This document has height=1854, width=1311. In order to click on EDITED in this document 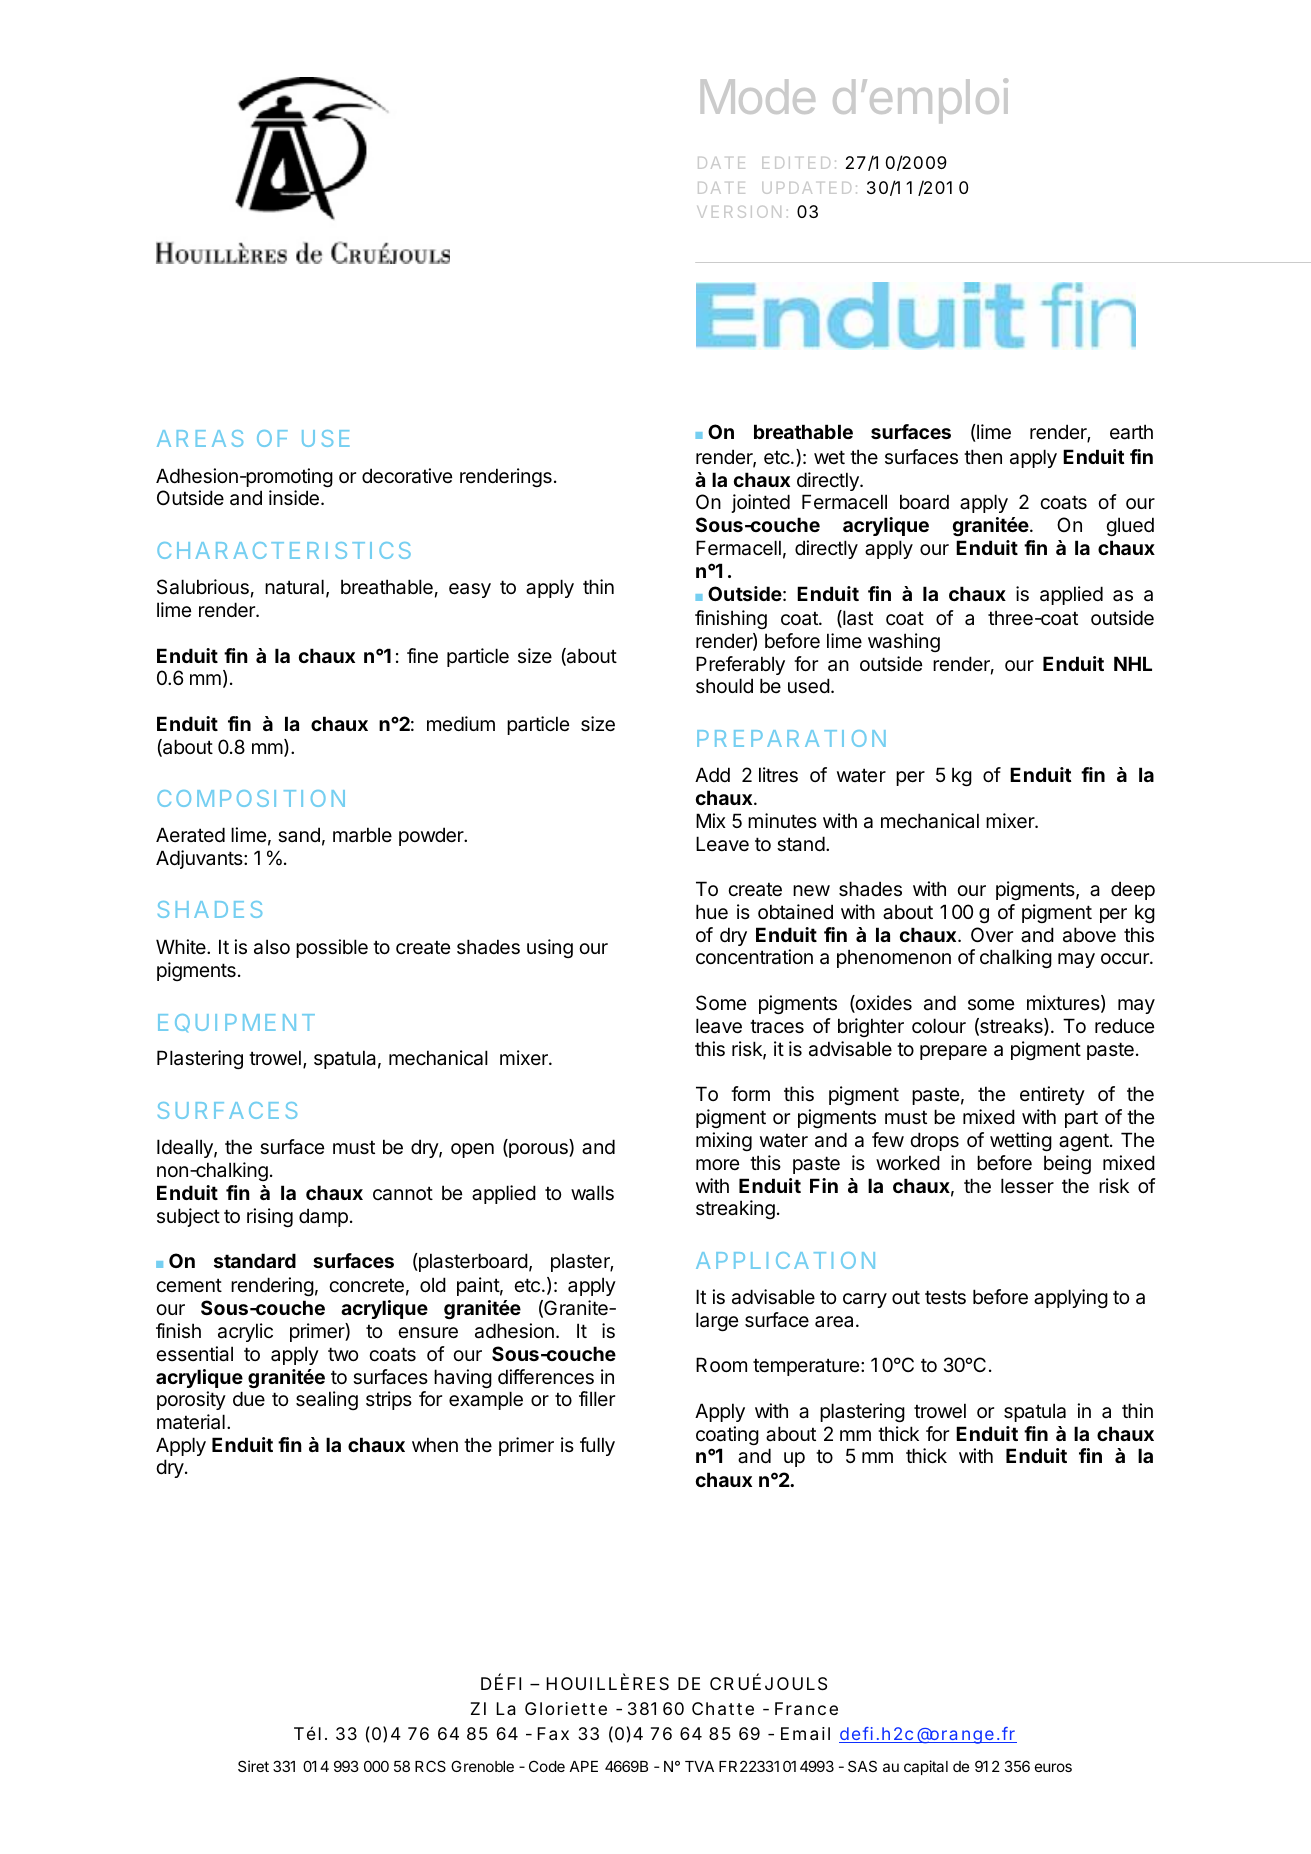, I will do `click(796, 163)`.
